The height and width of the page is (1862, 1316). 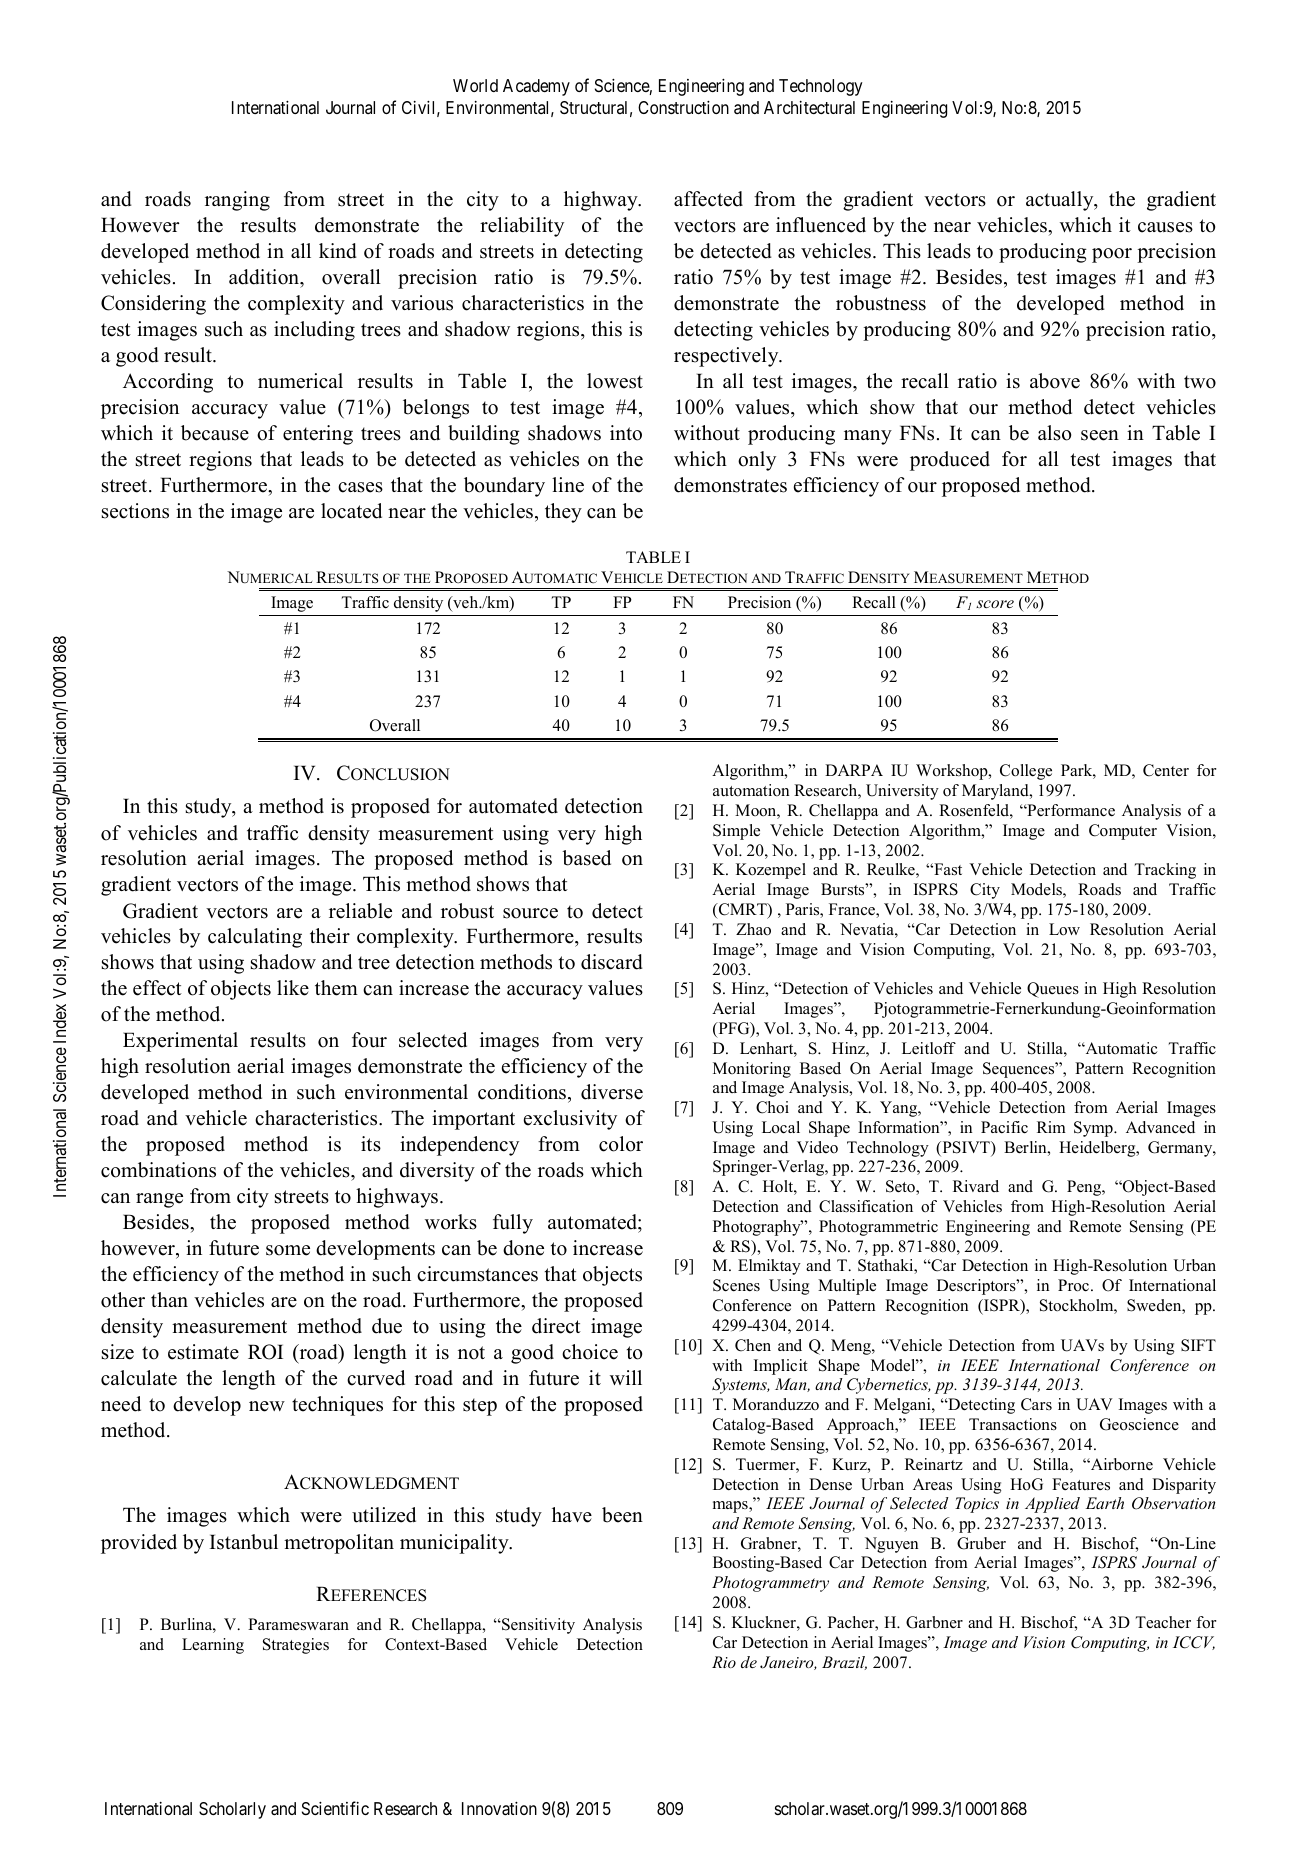 I want to click on discard, so click(x=612, y=962).
